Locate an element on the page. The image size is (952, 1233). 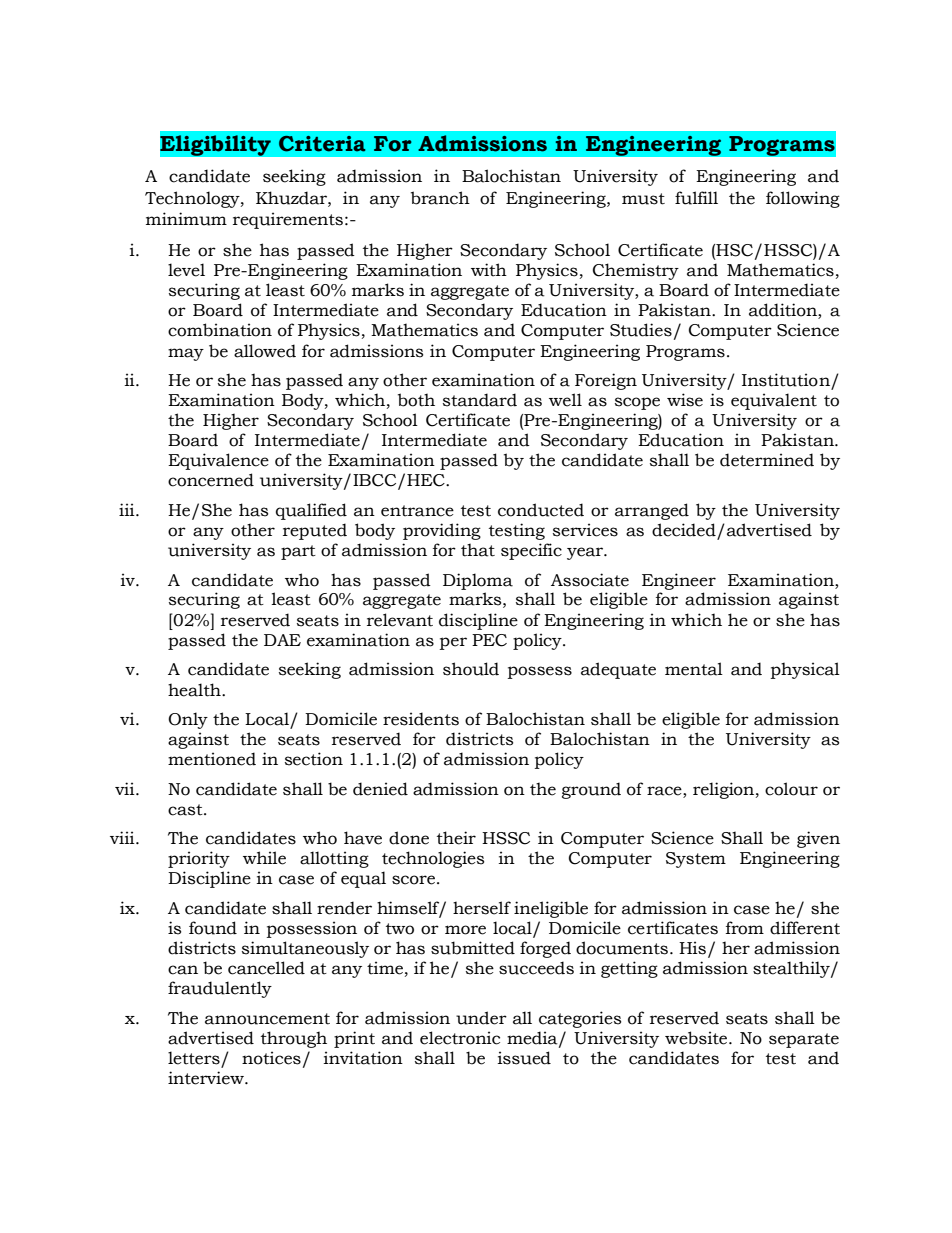
equivalent is located at coordinates (774, 401).
